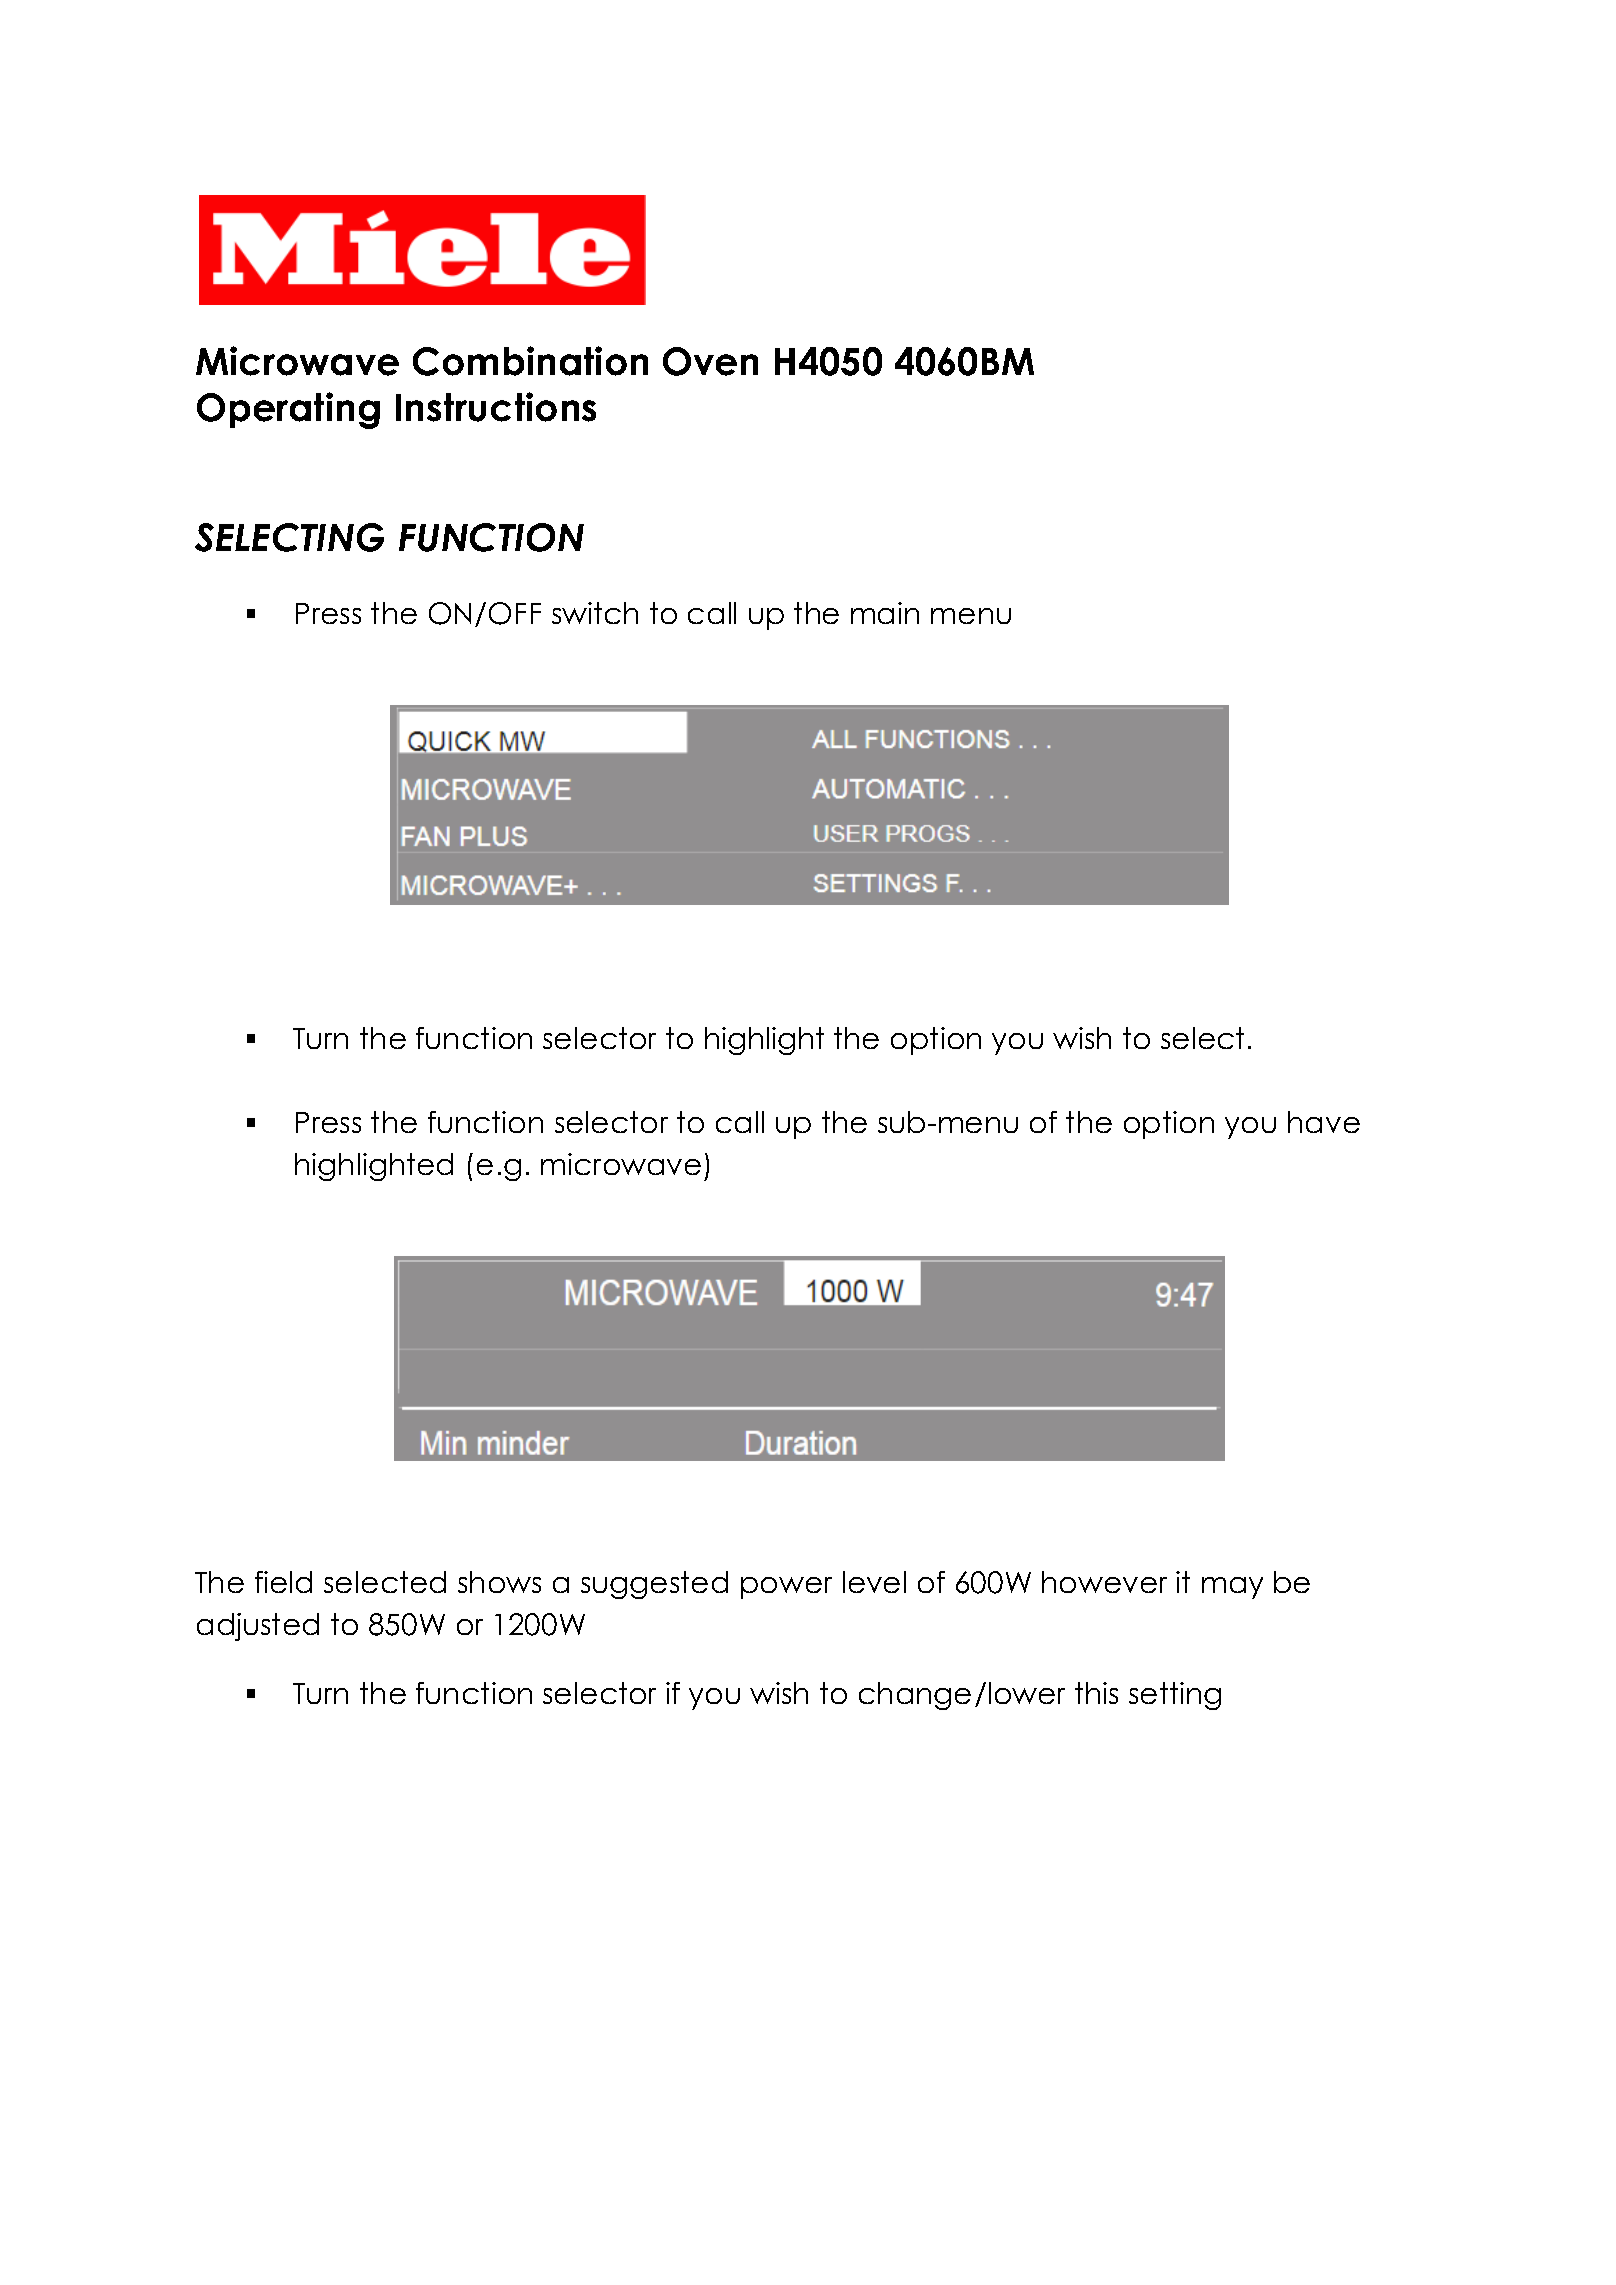  I want to click on power, so click(786, 1588).
